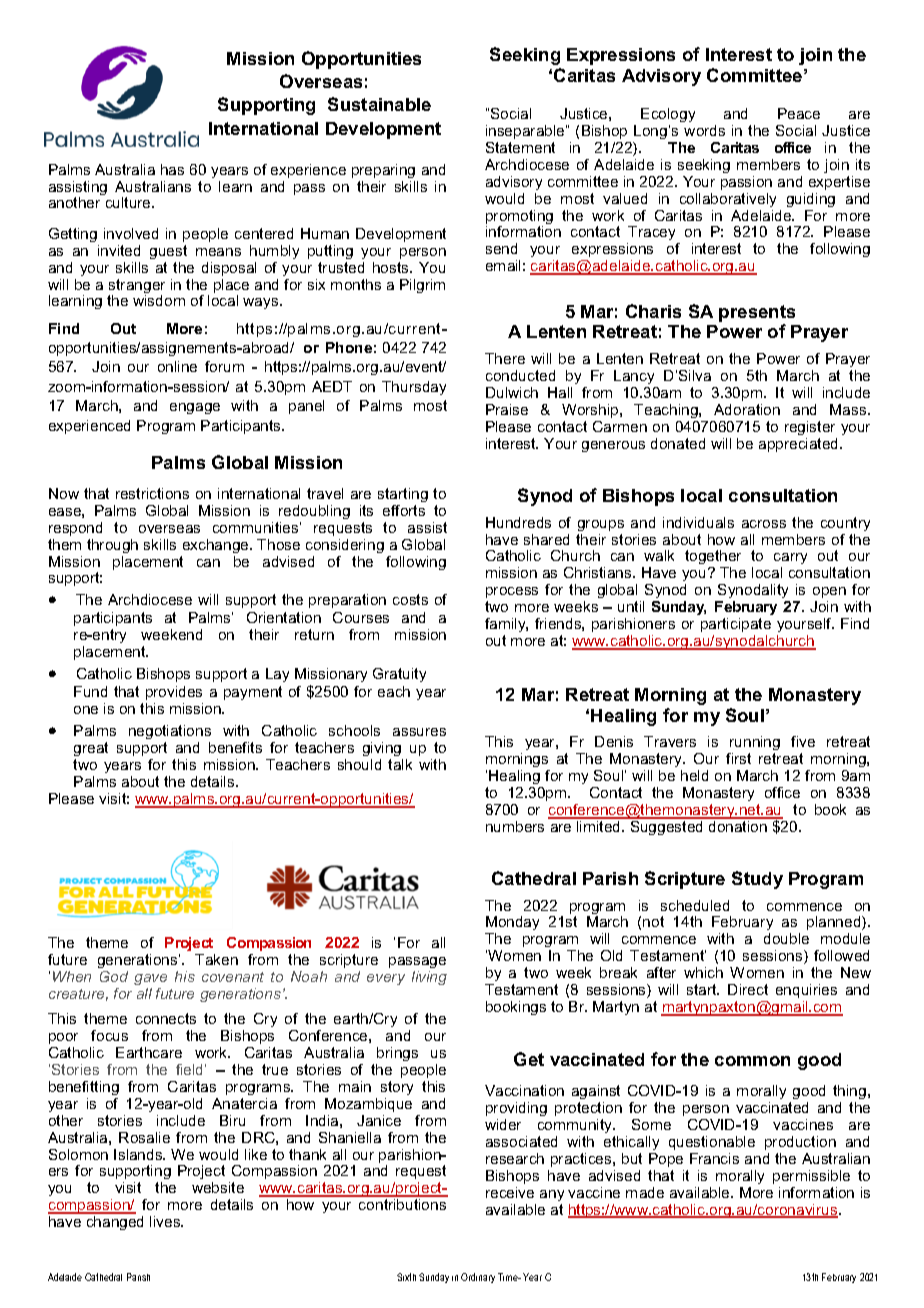  I want to click on There, so click(505, 358).
